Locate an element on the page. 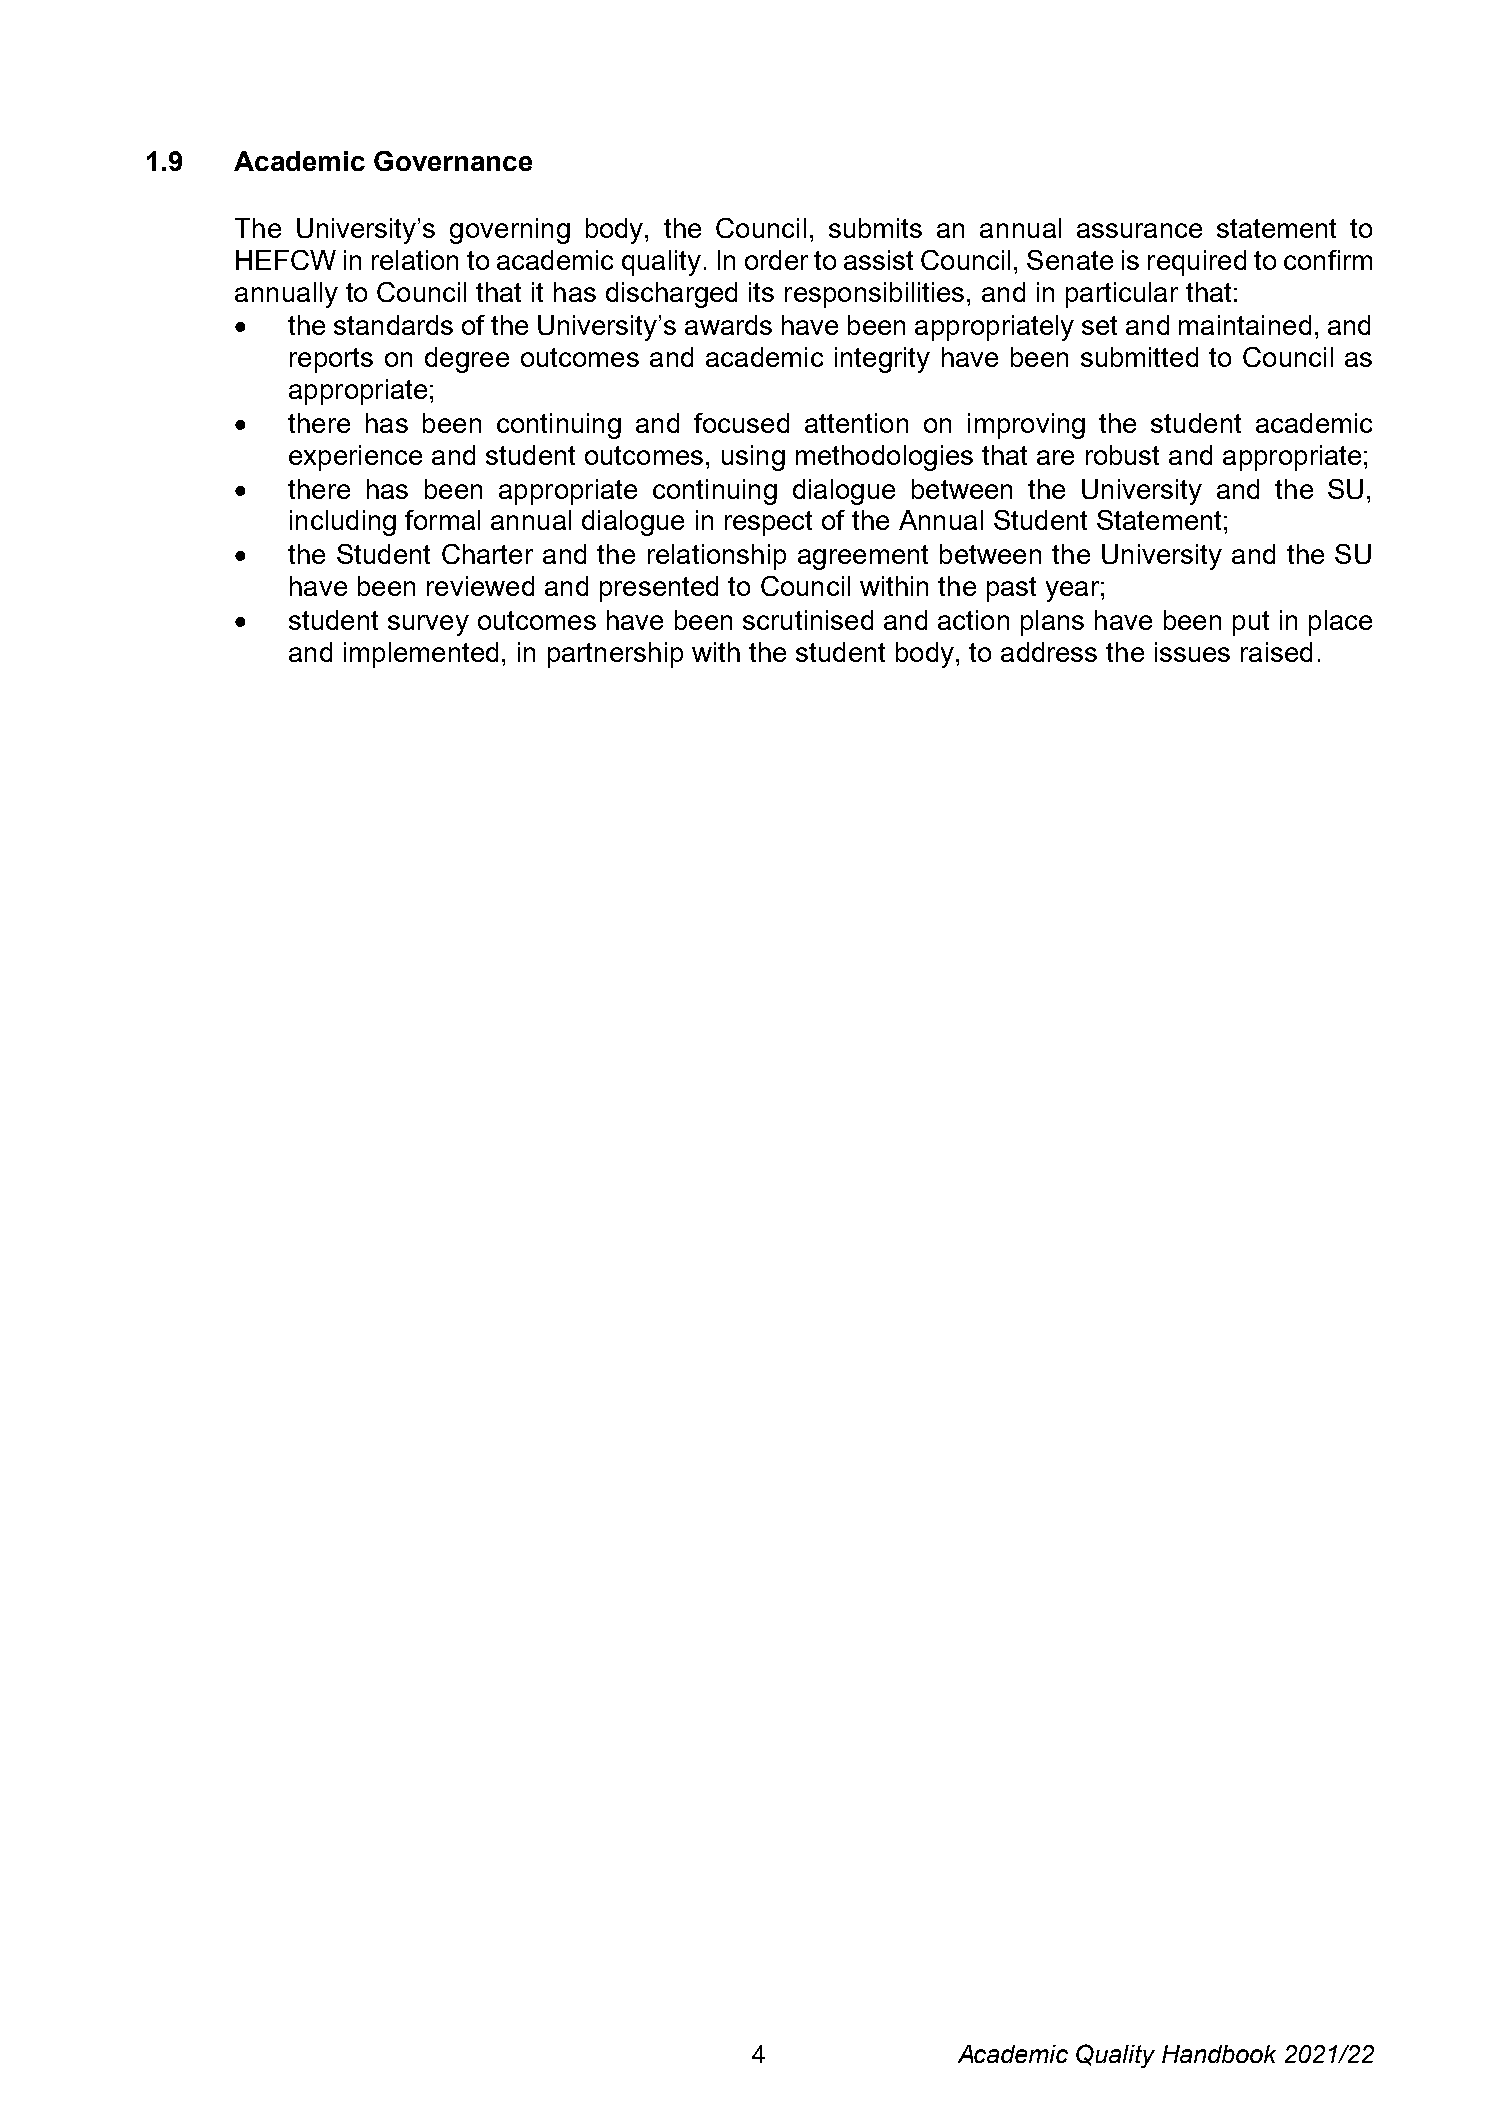  implemented is located at coordinates (421, 655).
